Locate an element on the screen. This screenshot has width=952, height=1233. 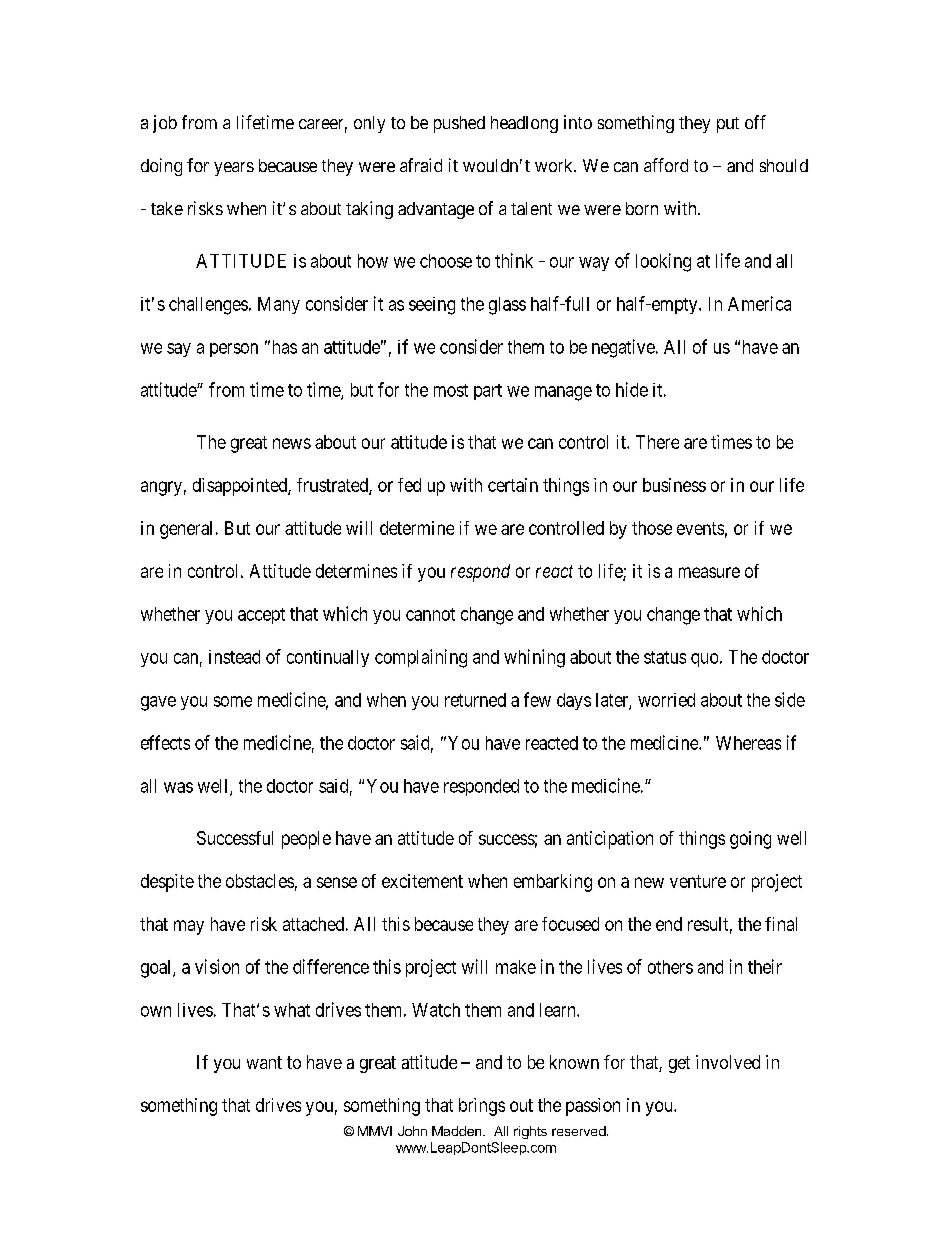
pushed is located at coordinates (459, 124).
